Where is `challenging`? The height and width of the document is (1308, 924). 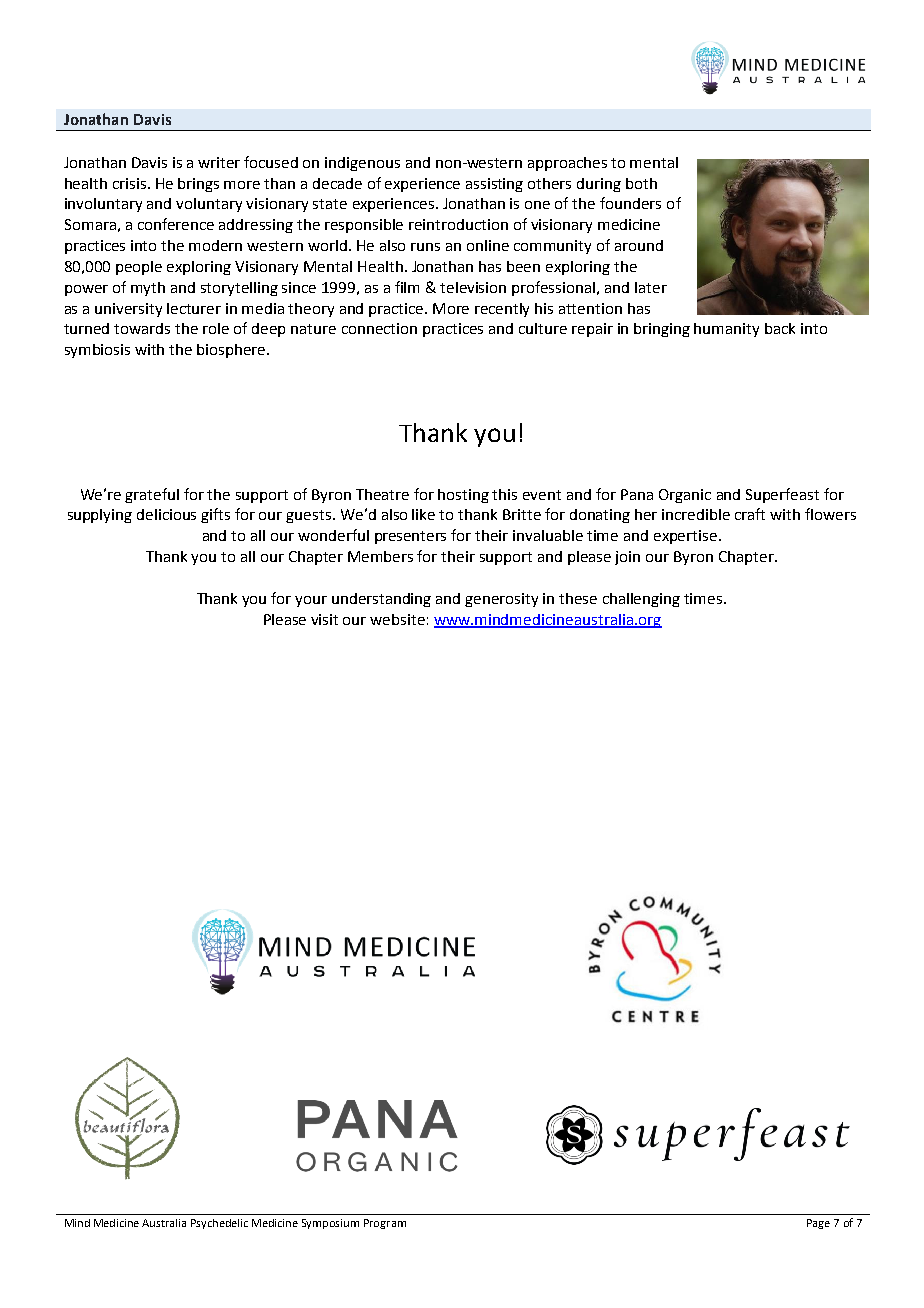 challenging is located at coordinates (641, 600).
